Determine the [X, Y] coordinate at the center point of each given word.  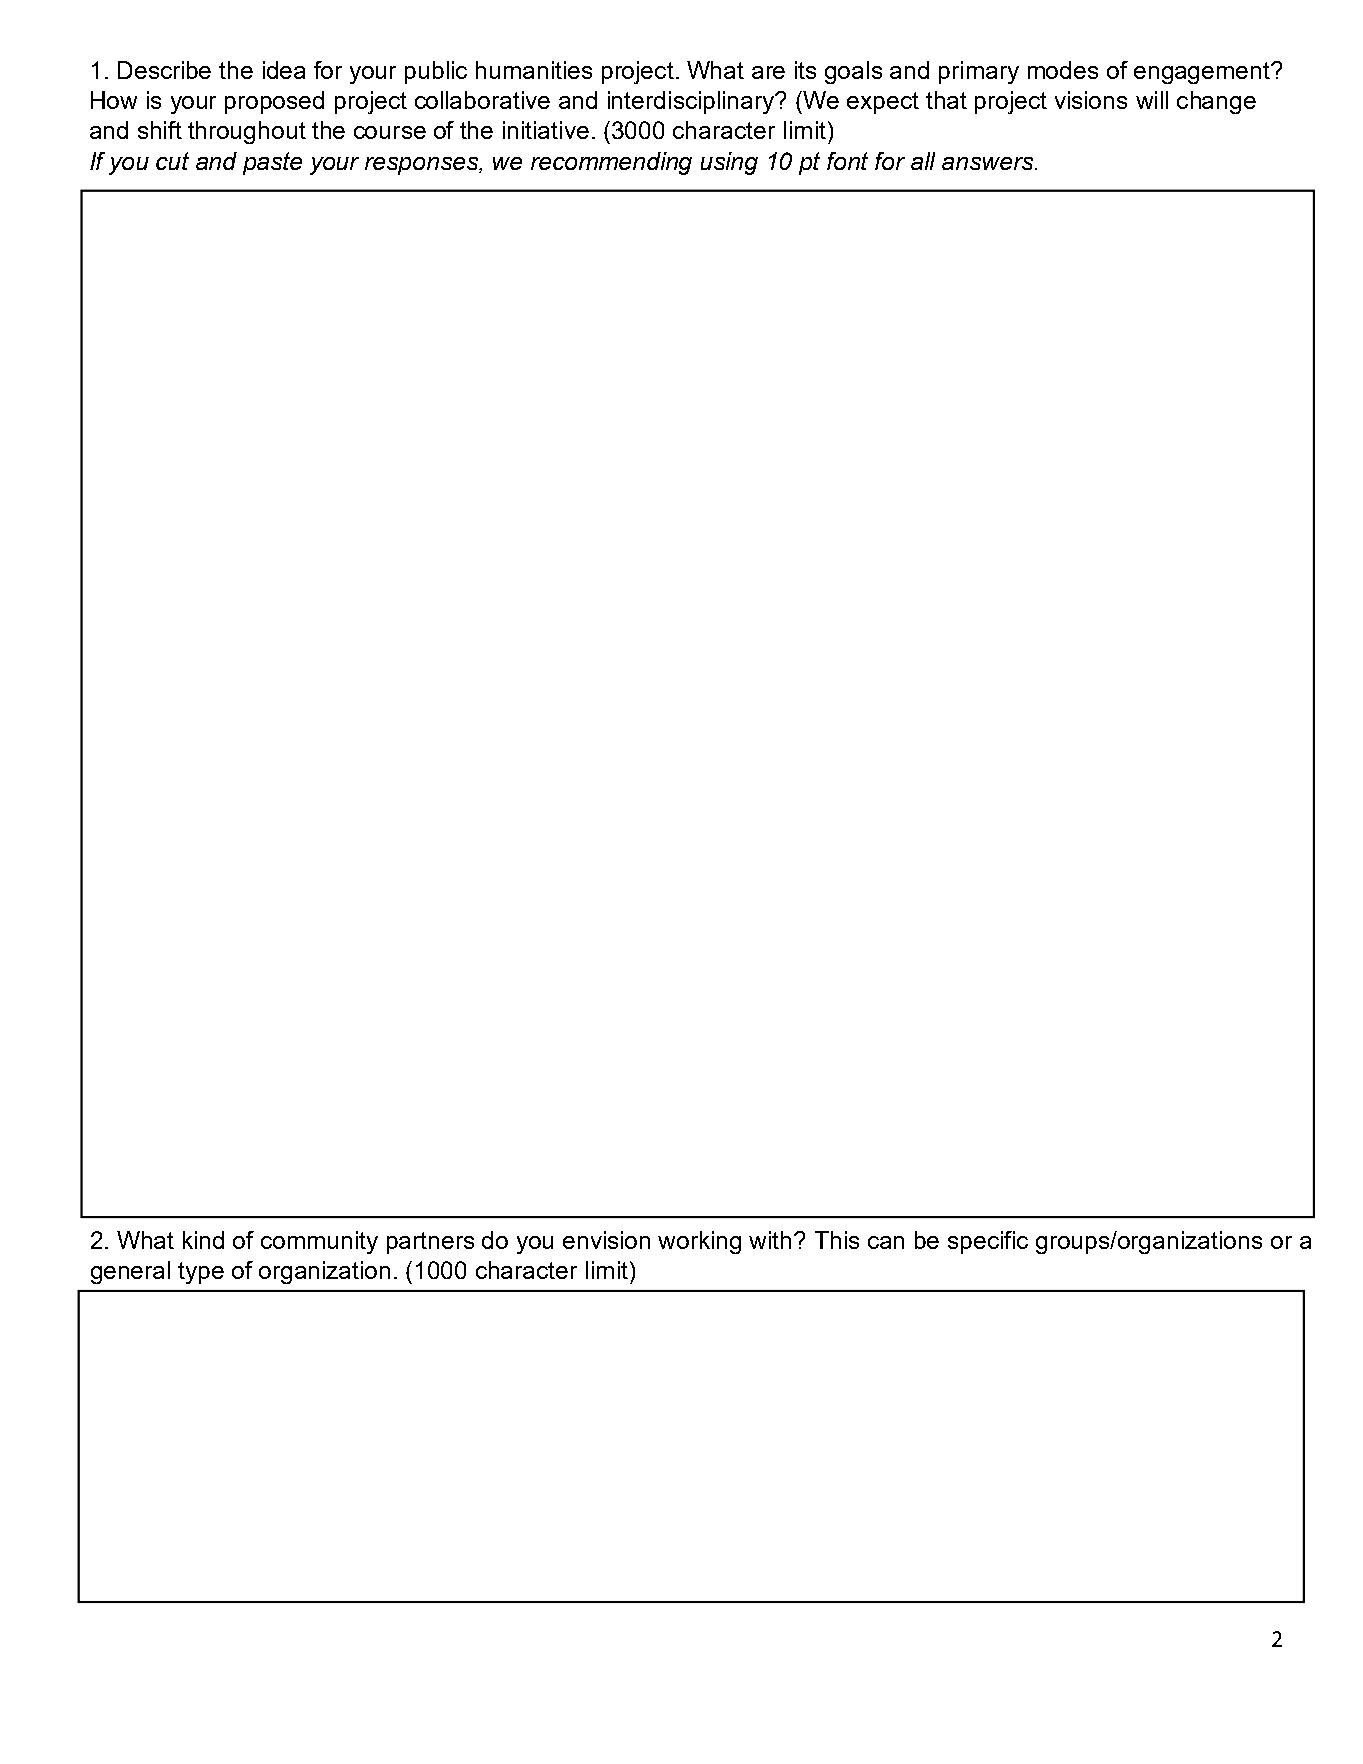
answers [989, 163]
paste [272, 163]
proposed [274, 102]
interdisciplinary [692, 102]
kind [203, 1240]
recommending [611, 163]
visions [1091, 100]
